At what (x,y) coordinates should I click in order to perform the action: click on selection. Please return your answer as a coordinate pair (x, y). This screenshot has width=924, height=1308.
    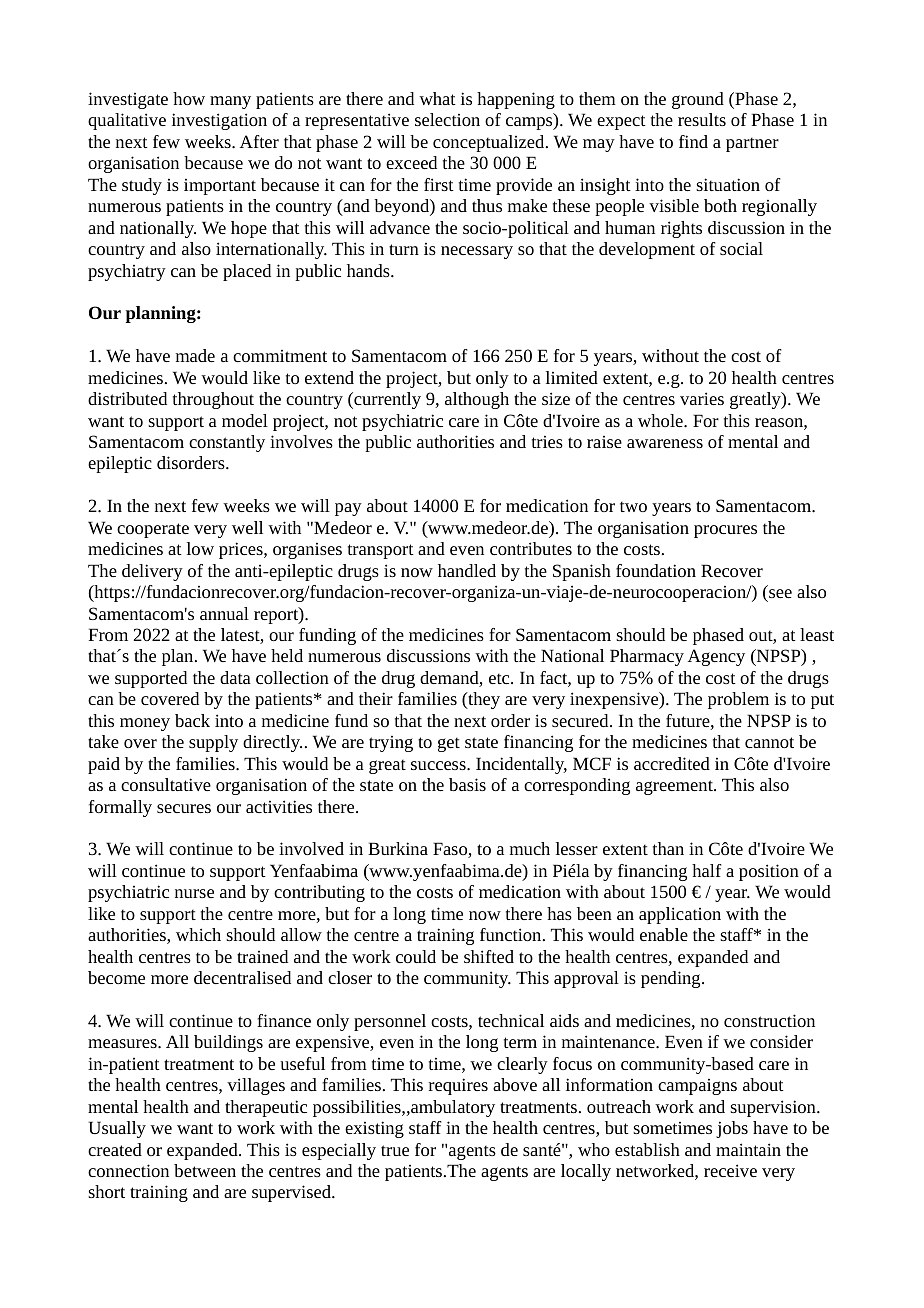
    Looking at the image, I should click on (447, 119).
